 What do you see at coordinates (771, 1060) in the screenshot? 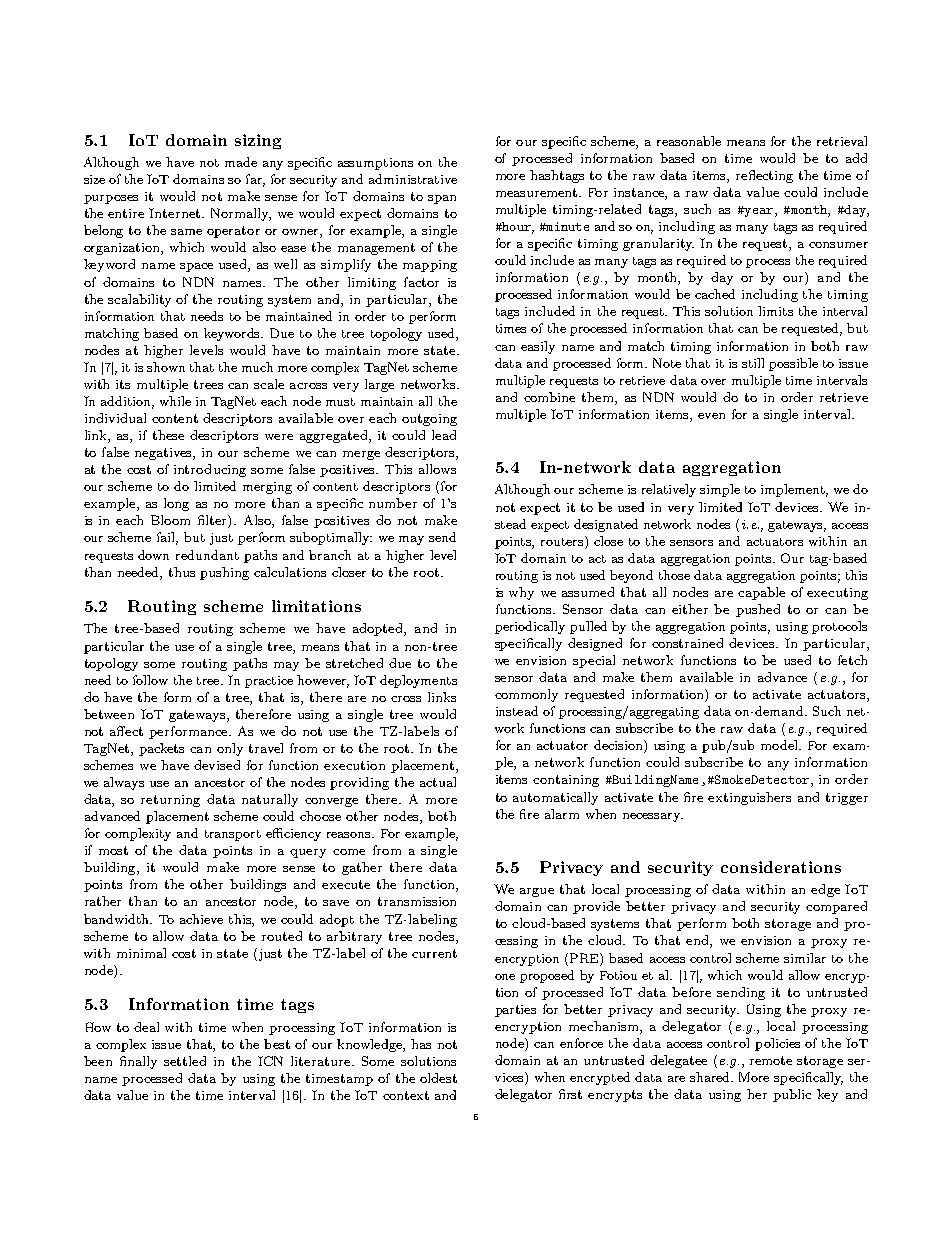
I see `remote` at bounding box center [771, 1060].
